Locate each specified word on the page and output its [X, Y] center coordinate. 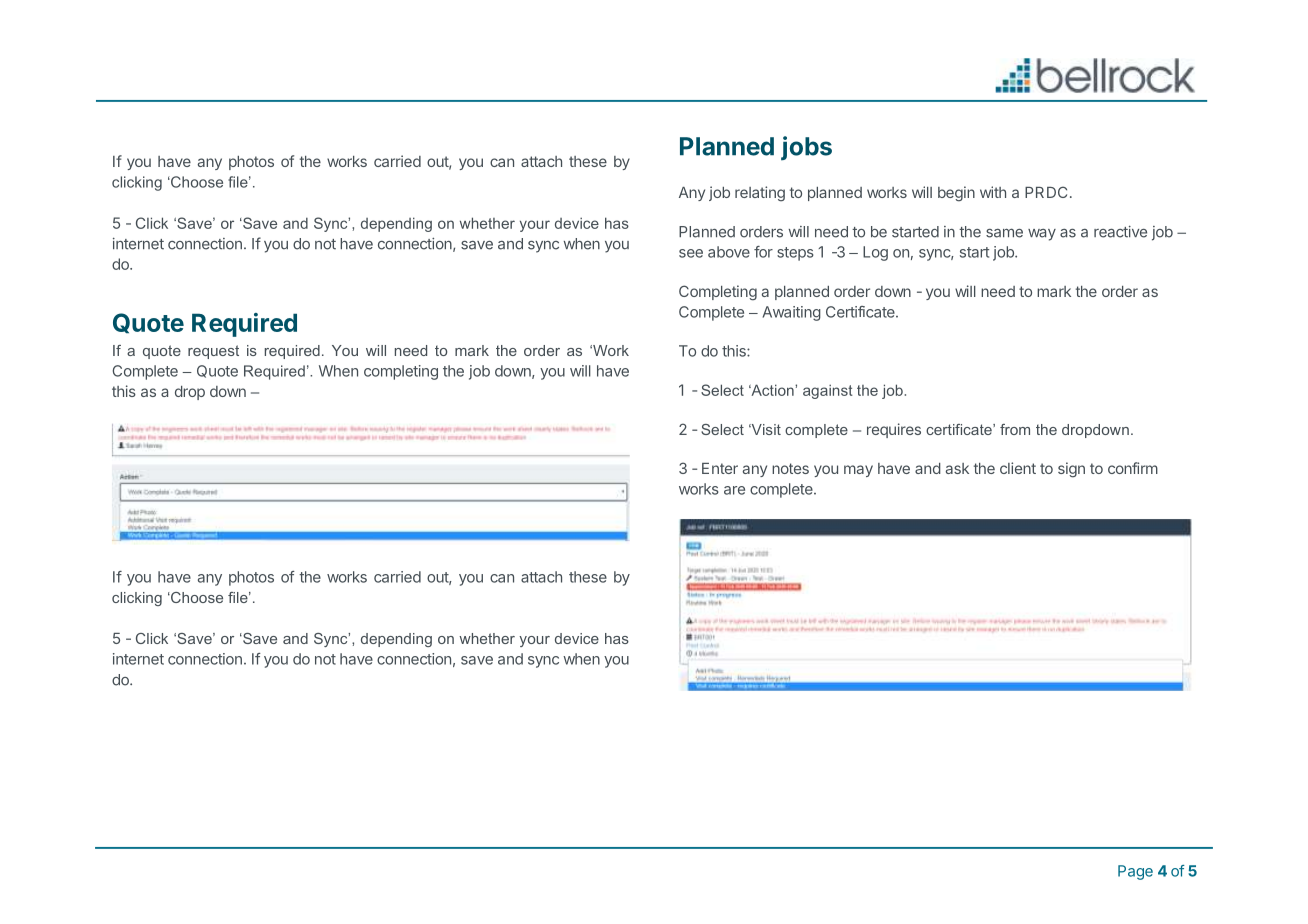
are [734, 490]
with [993, 192]
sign [1071, 470]
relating [760, 194]
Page [1135, 872]
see [691, 253]
